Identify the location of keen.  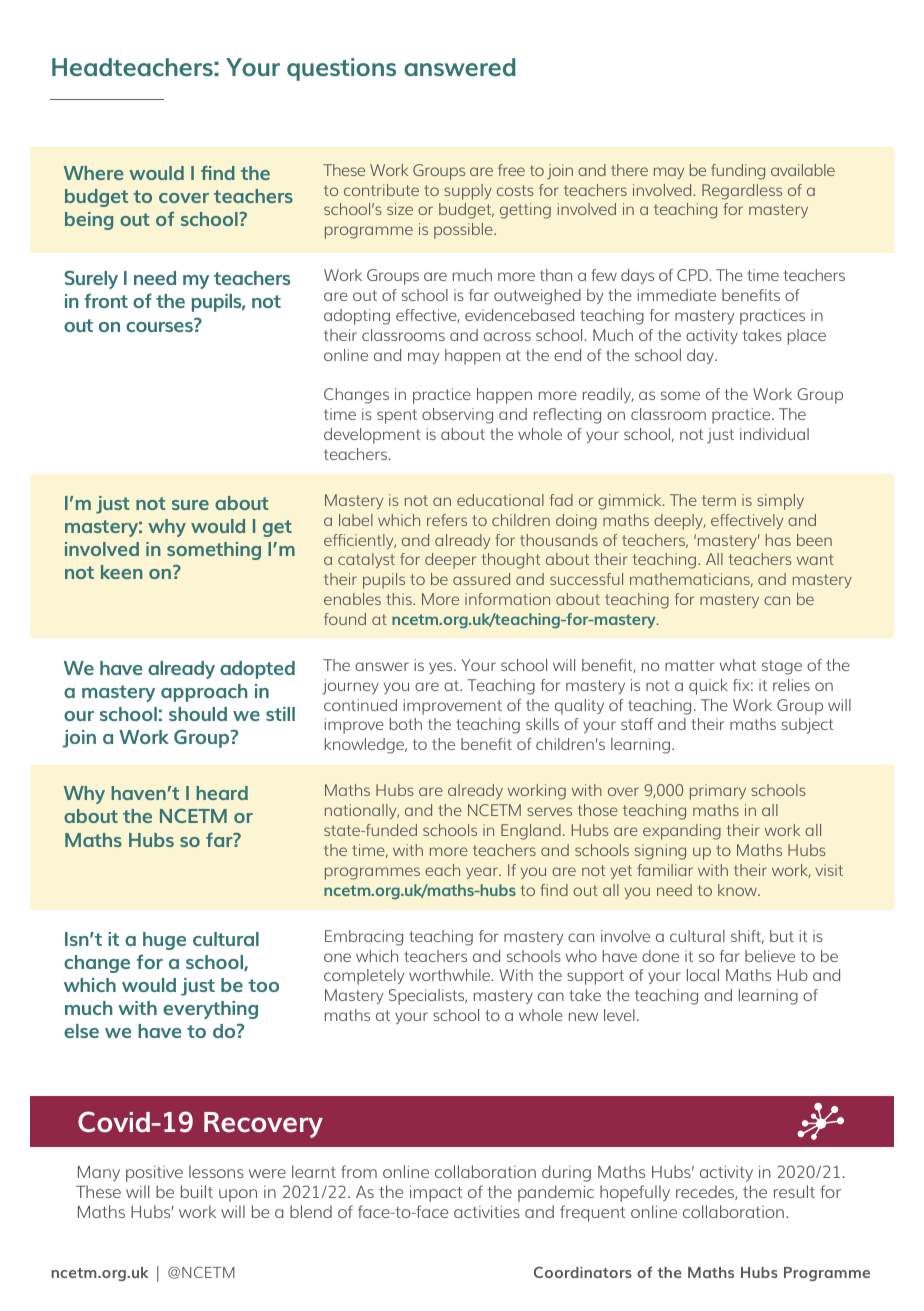
(122, 572).
